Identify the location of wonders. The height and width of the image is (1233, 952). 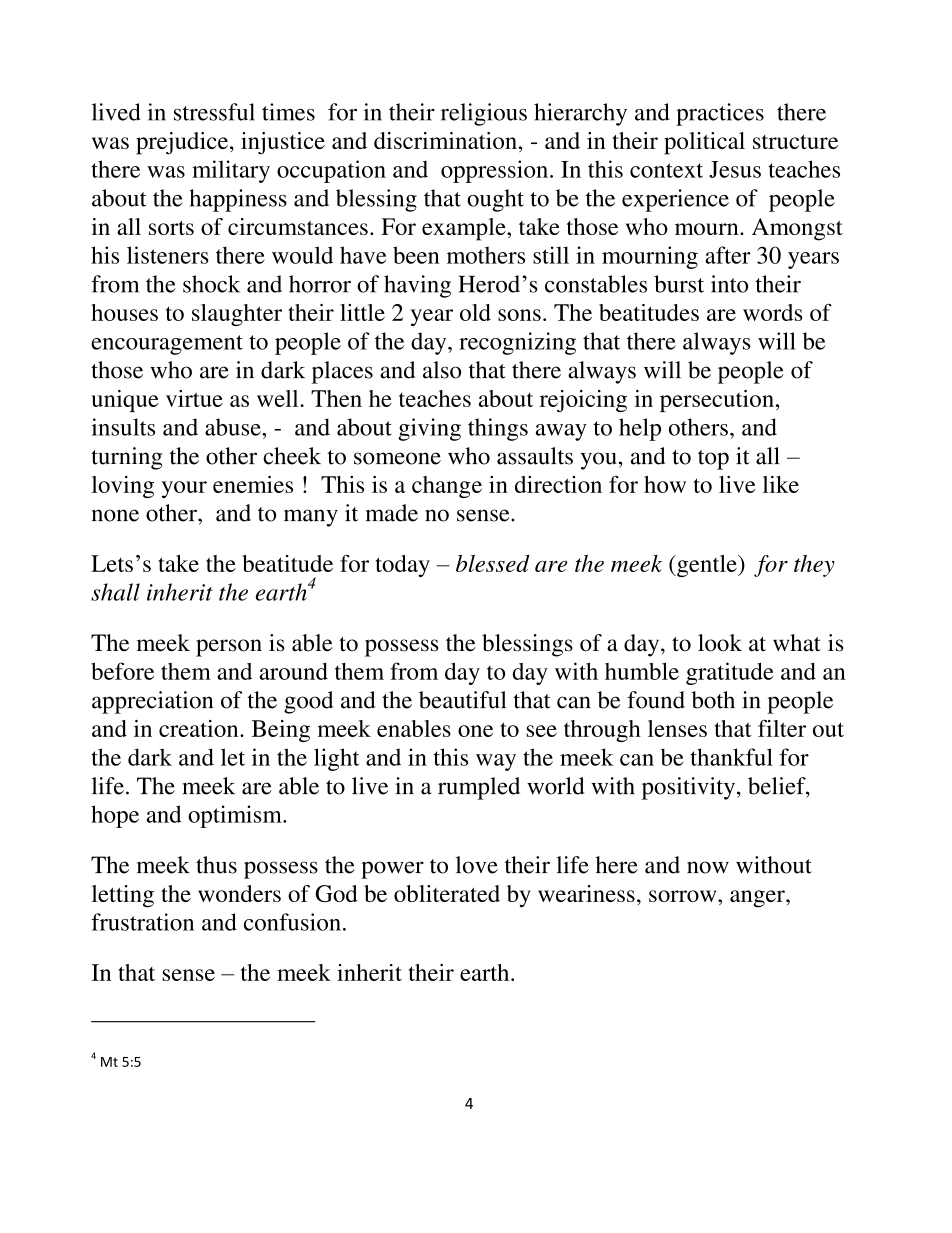
(239, 893).
